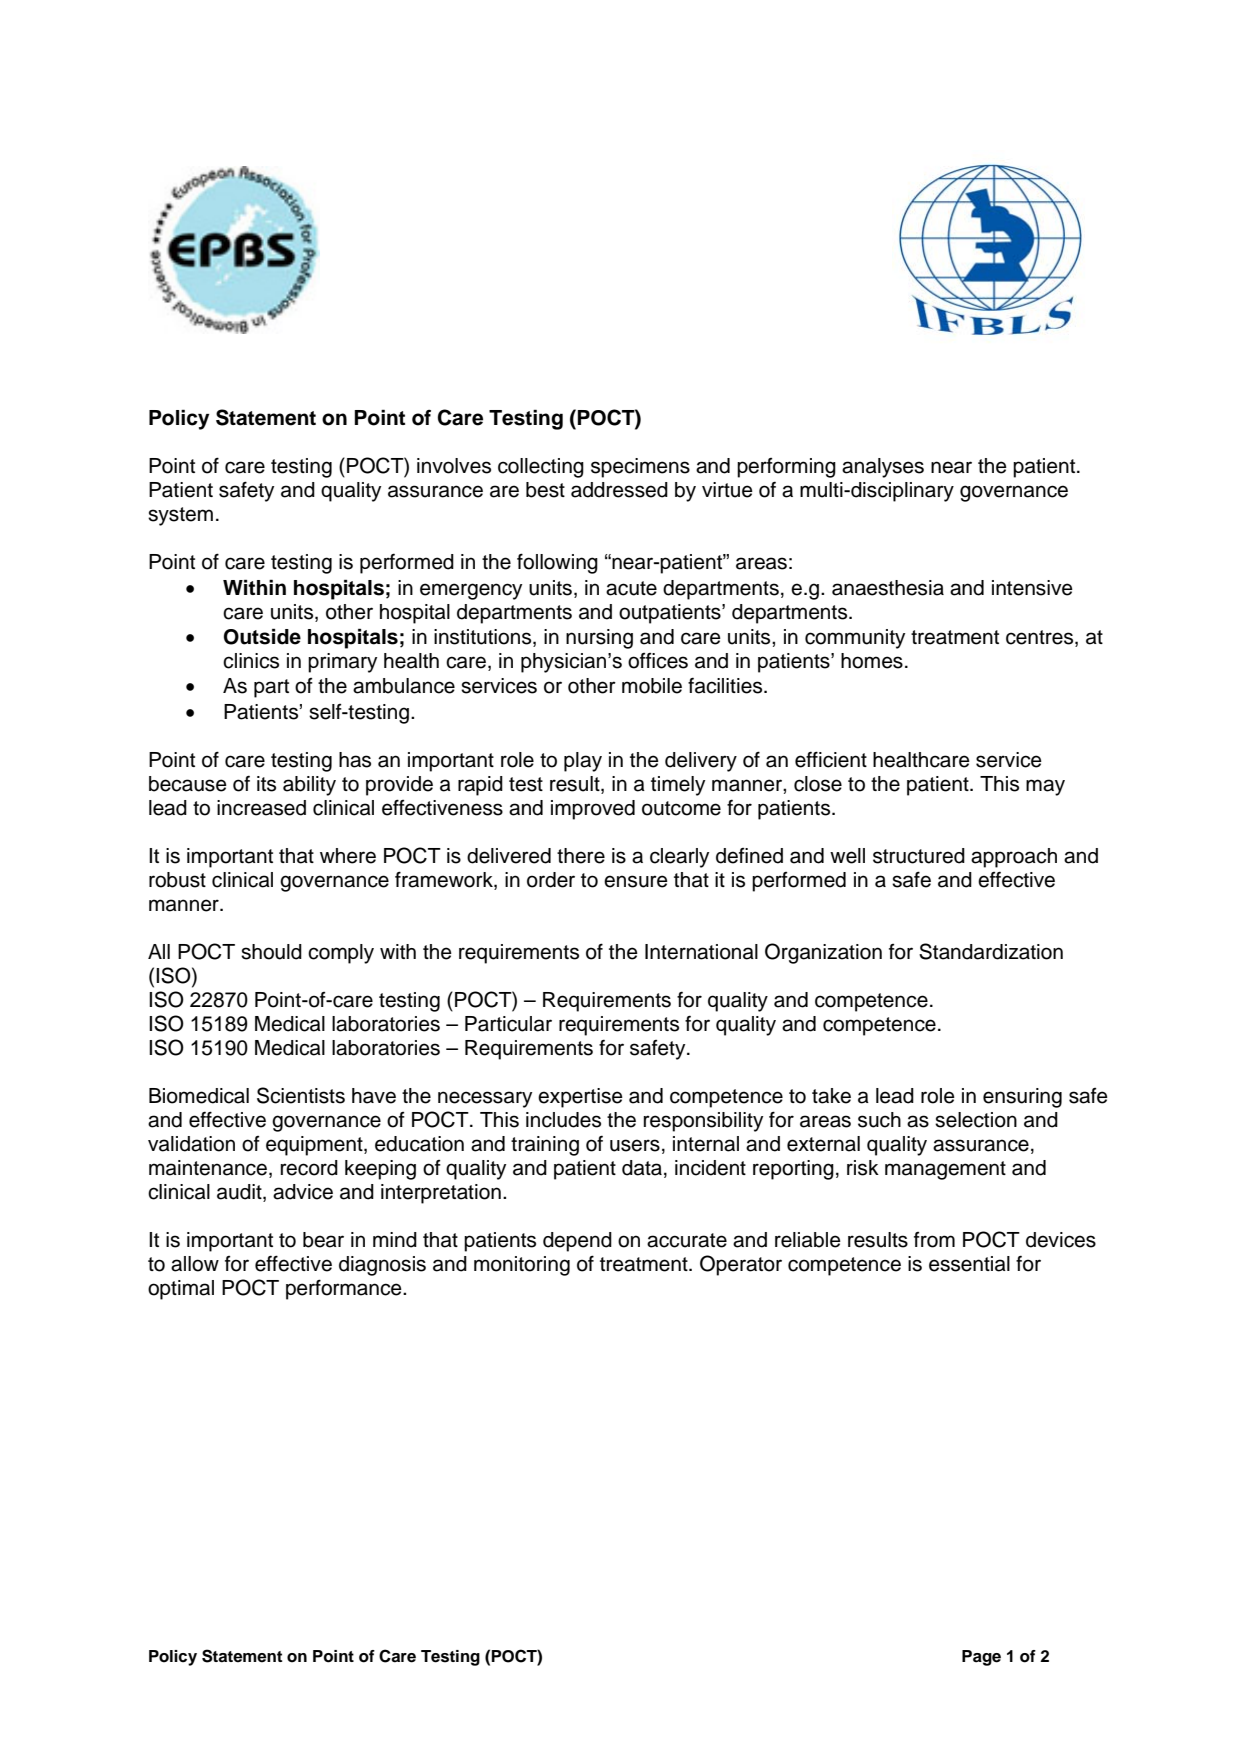  I want to click on may, so click(1045, 787).
